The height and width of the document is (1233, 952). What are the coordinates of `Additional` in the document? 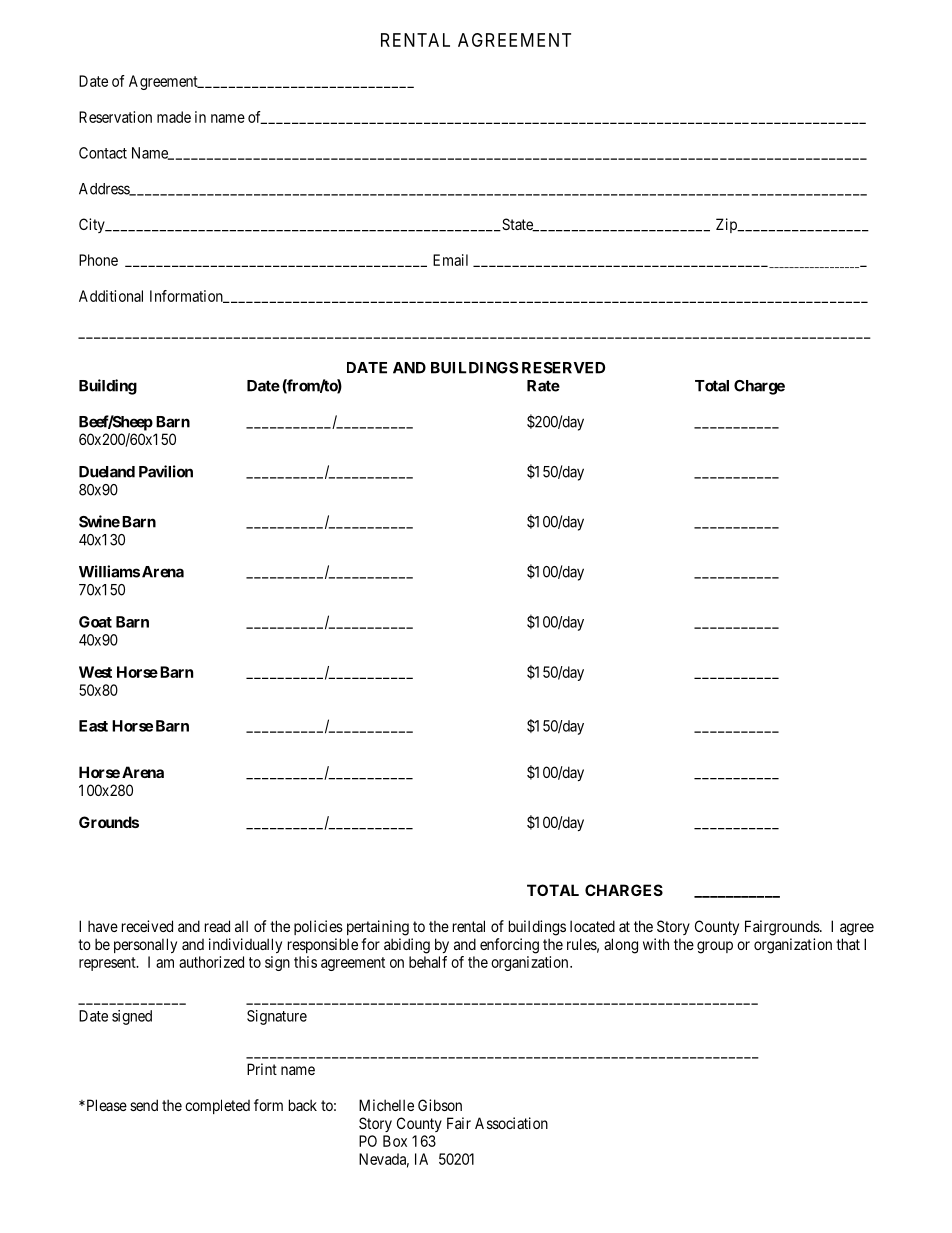 It's located at (111, 296).
